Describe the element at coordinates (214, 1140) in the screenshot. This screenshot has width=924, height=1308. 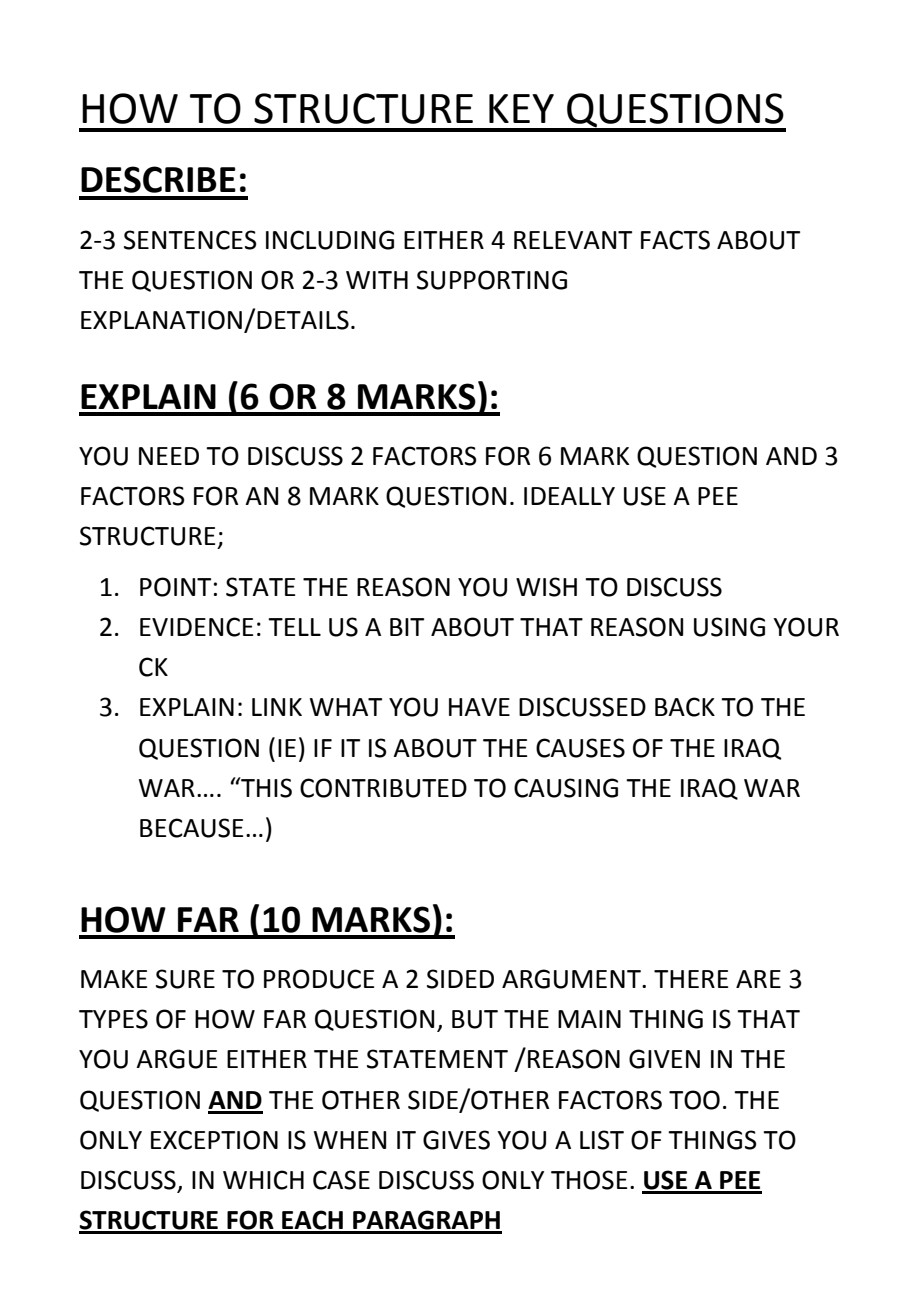
I see `EXCEPTION` at that location.
